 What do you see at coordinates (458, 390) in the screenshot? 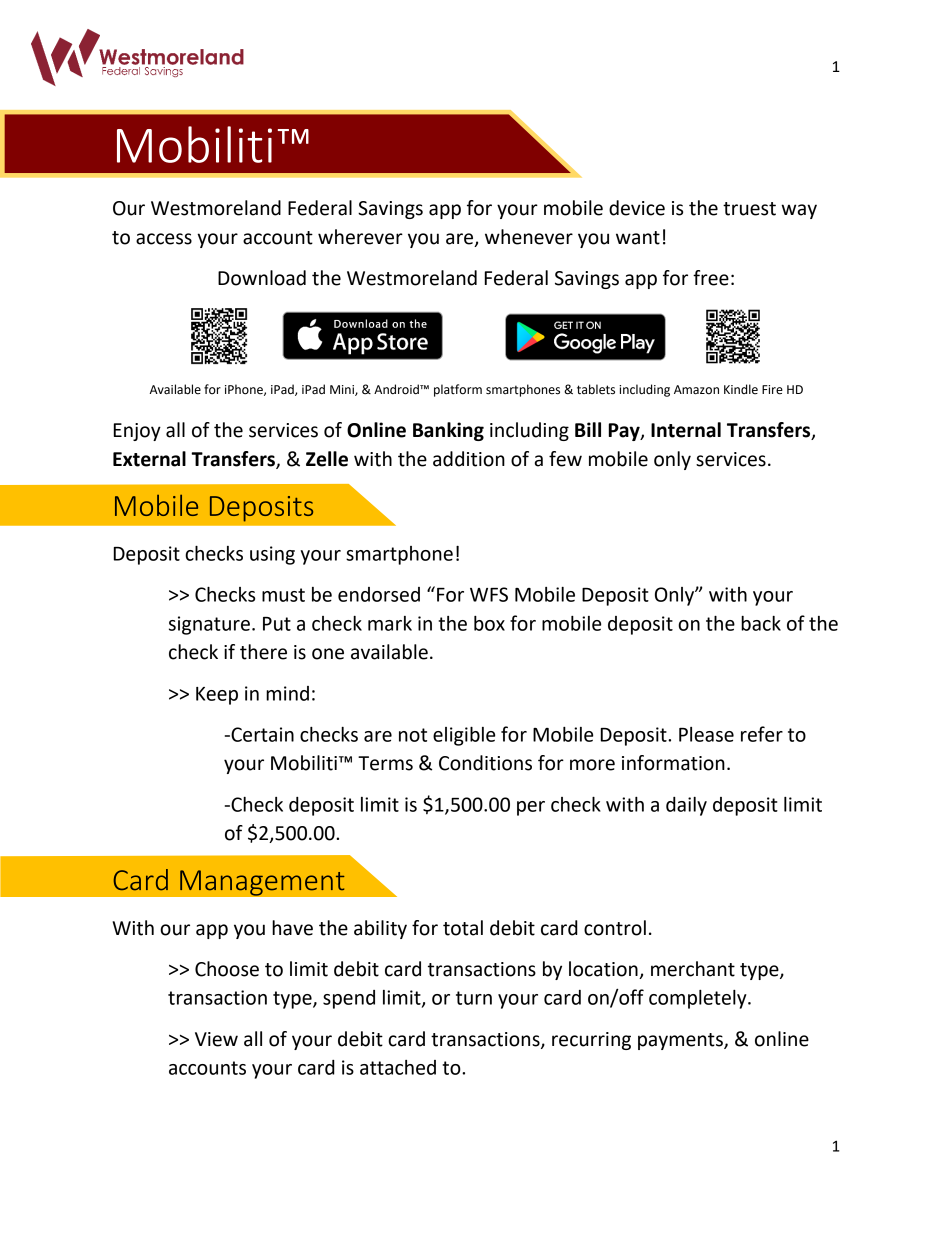
I see `platform` at bounding box center [458, 390].
